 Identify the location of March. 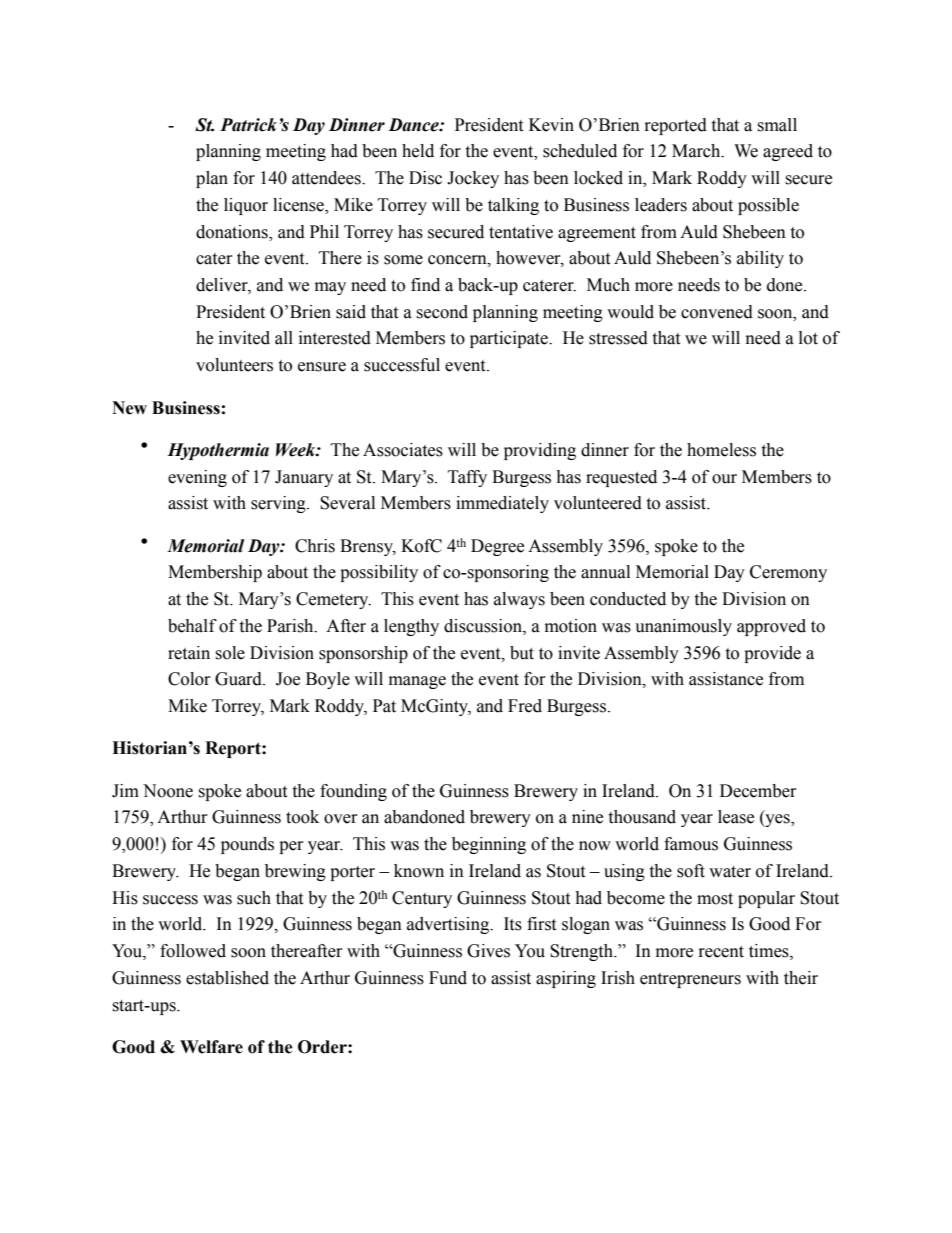
(697, 151).
